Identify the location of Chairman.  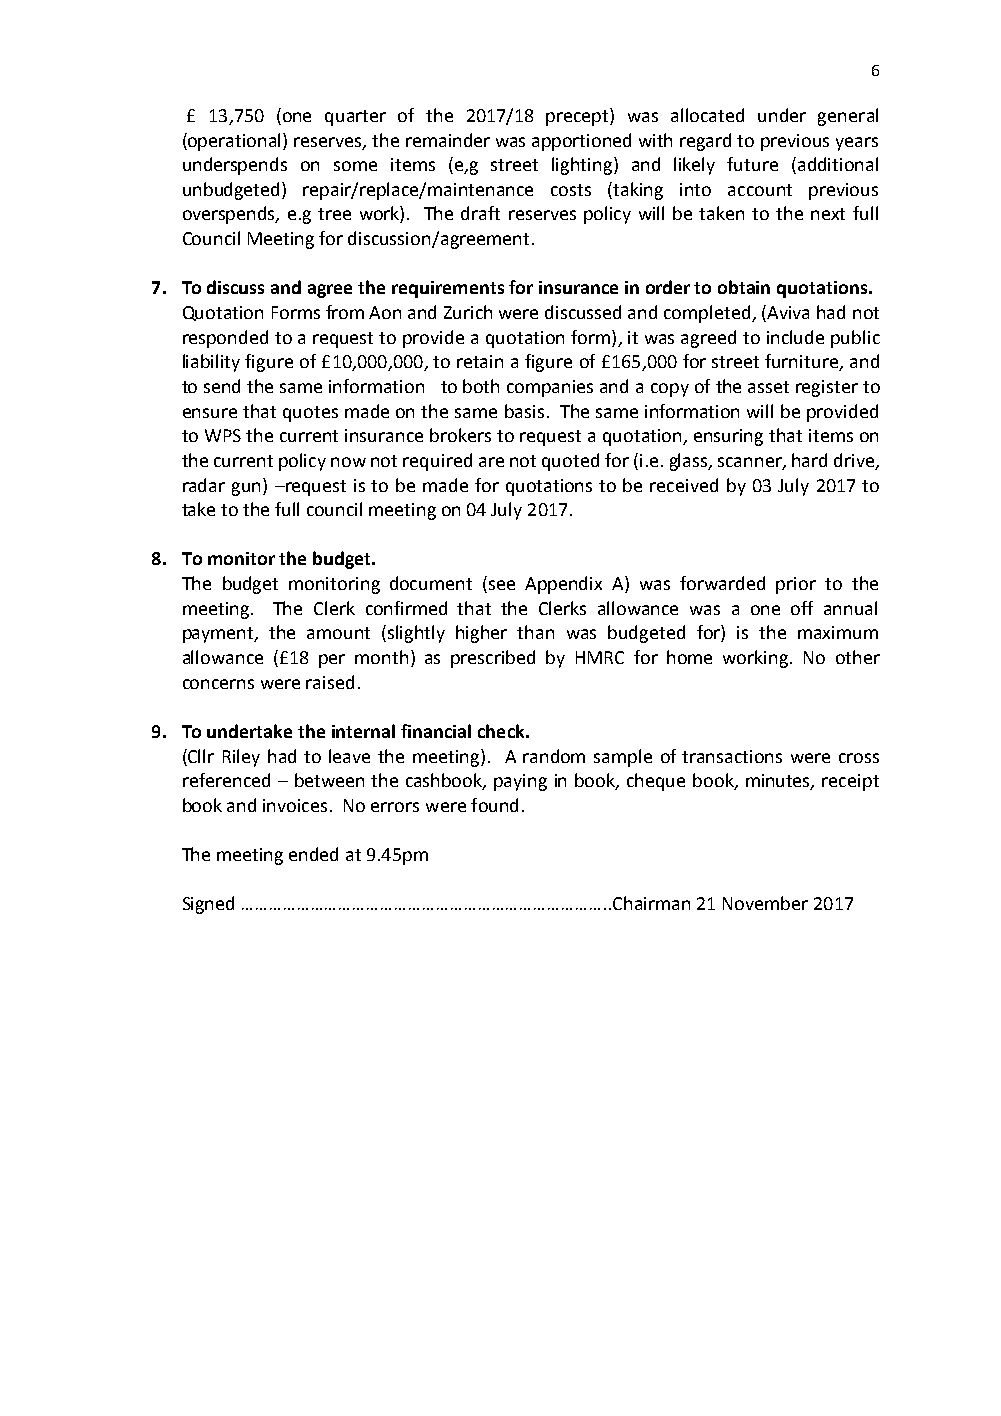
(651, 903).
